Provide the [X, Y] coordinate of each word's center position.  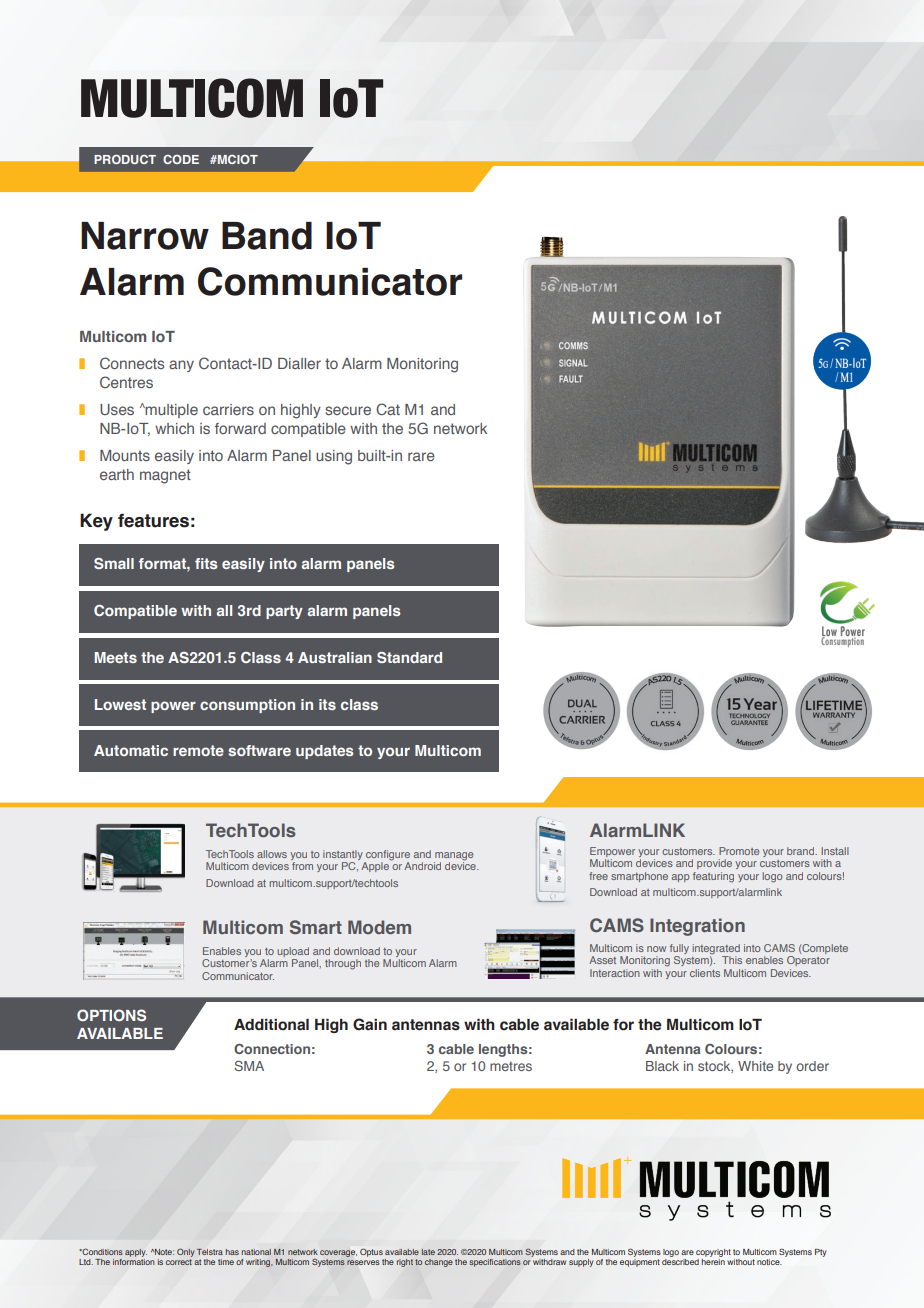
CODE [181, 159]
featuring [713, 877]
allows [272, 854]
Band [267, 236]
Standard [409, 657]
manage [454, 856]
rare [421, 456]
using [334, 457]
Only [185, 1253]
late [428, 1252]
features [153, 520]
